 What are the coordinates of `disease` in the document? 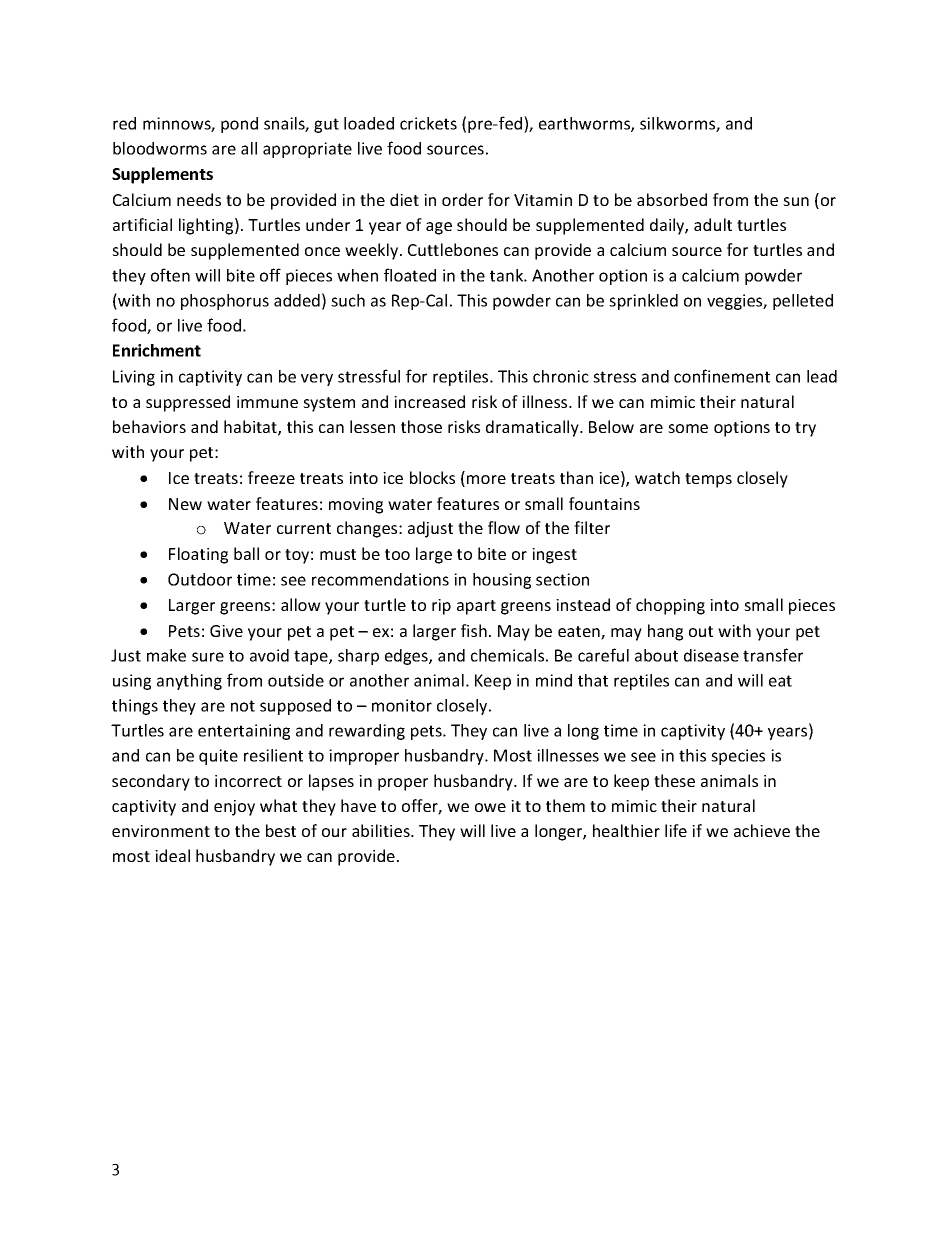 It's located at (711, 655).
